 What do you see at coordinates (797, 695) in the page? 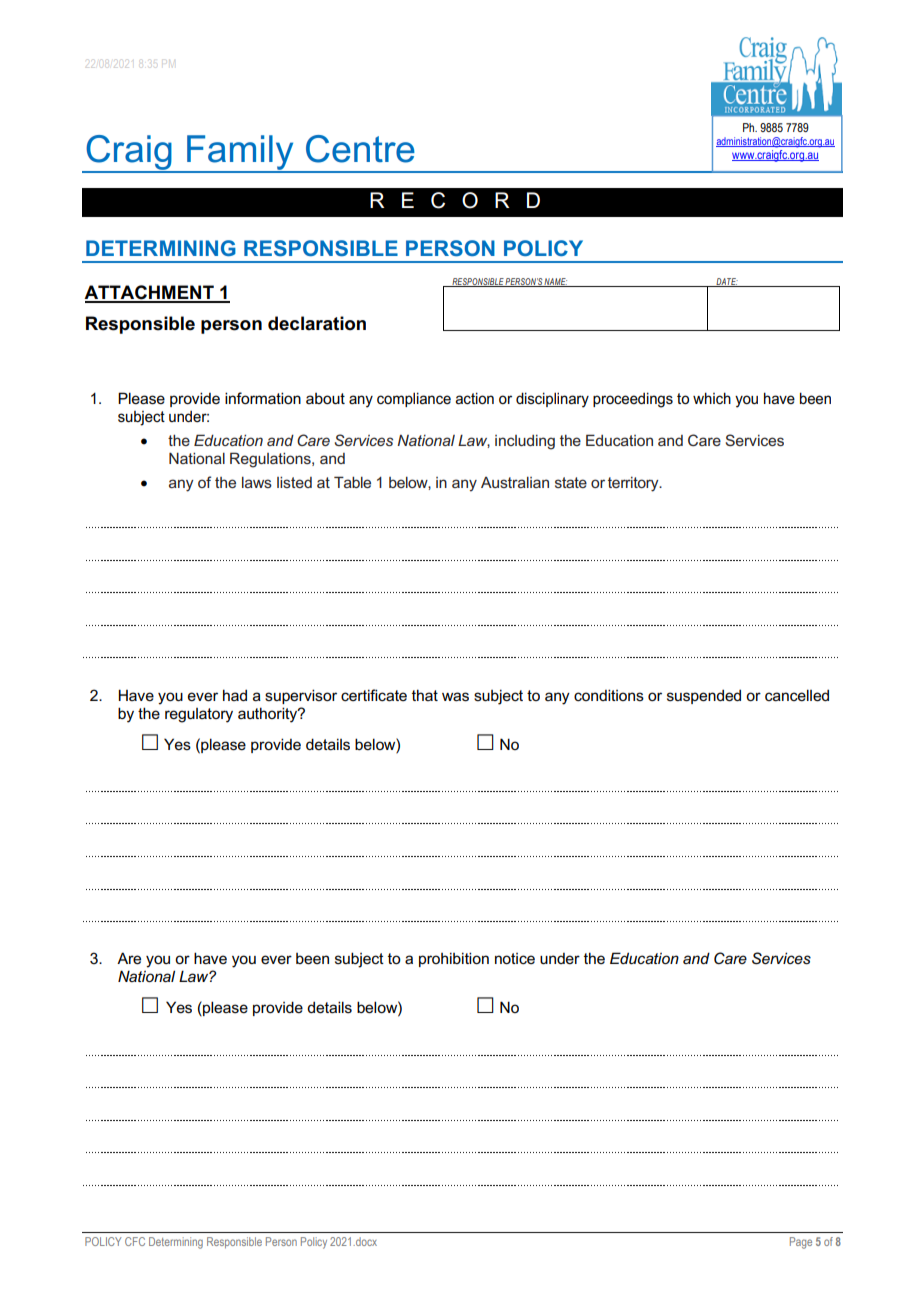
I see `cancelled` at bounding box center [797, 695].
